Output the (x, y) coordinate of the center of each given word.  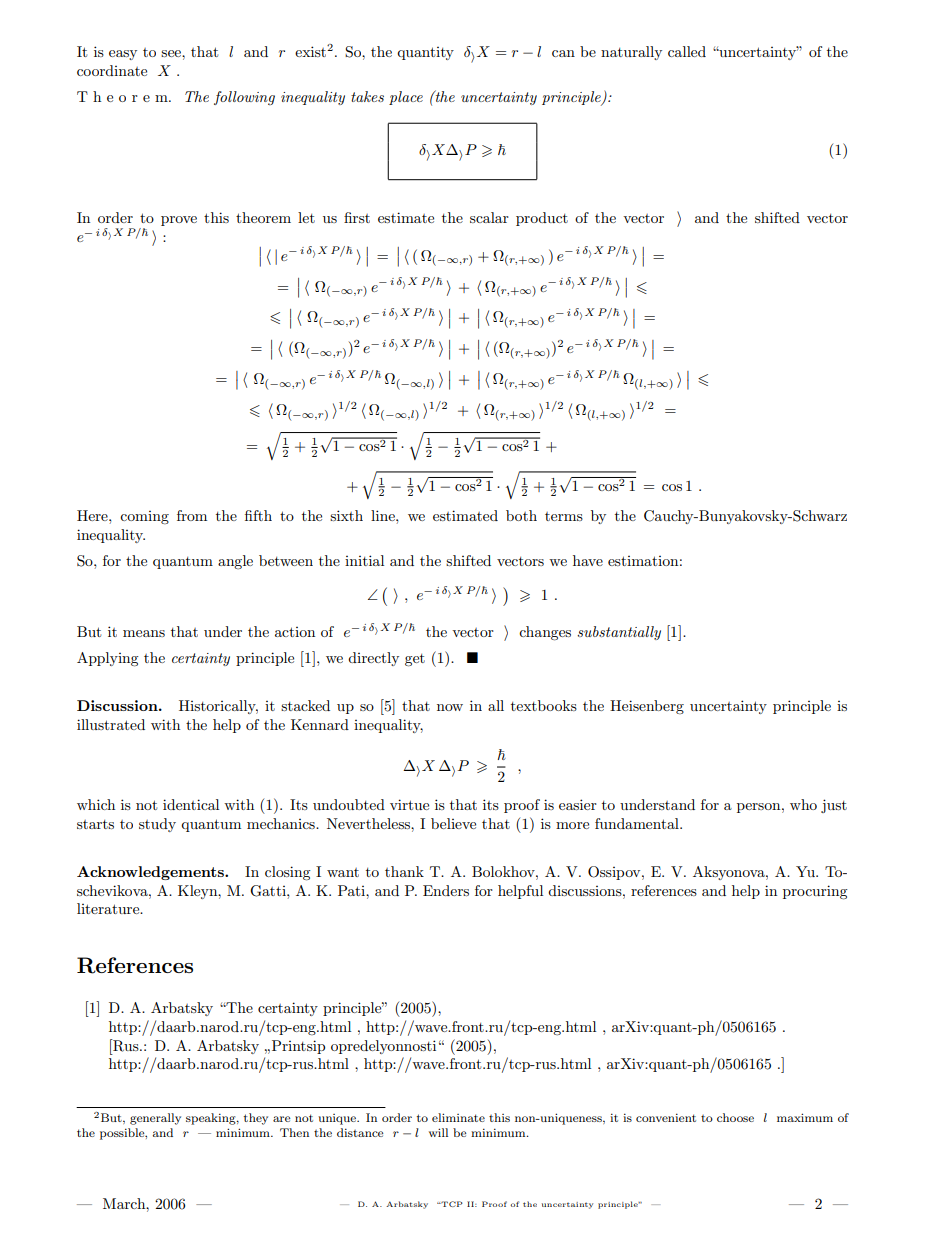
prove (179, 221)
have (588, 560)
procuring (815, 892)
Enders (446, 890)
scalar (489, 217)
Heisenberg (647, 707)
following (244, 98)
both (521, 515)
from (192, 515)
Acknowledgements (151, 873)
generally (155, 1119)
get (415, 660)
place (406, 98)
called (687, 51)
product (542, 219)
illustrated (111, 724)
